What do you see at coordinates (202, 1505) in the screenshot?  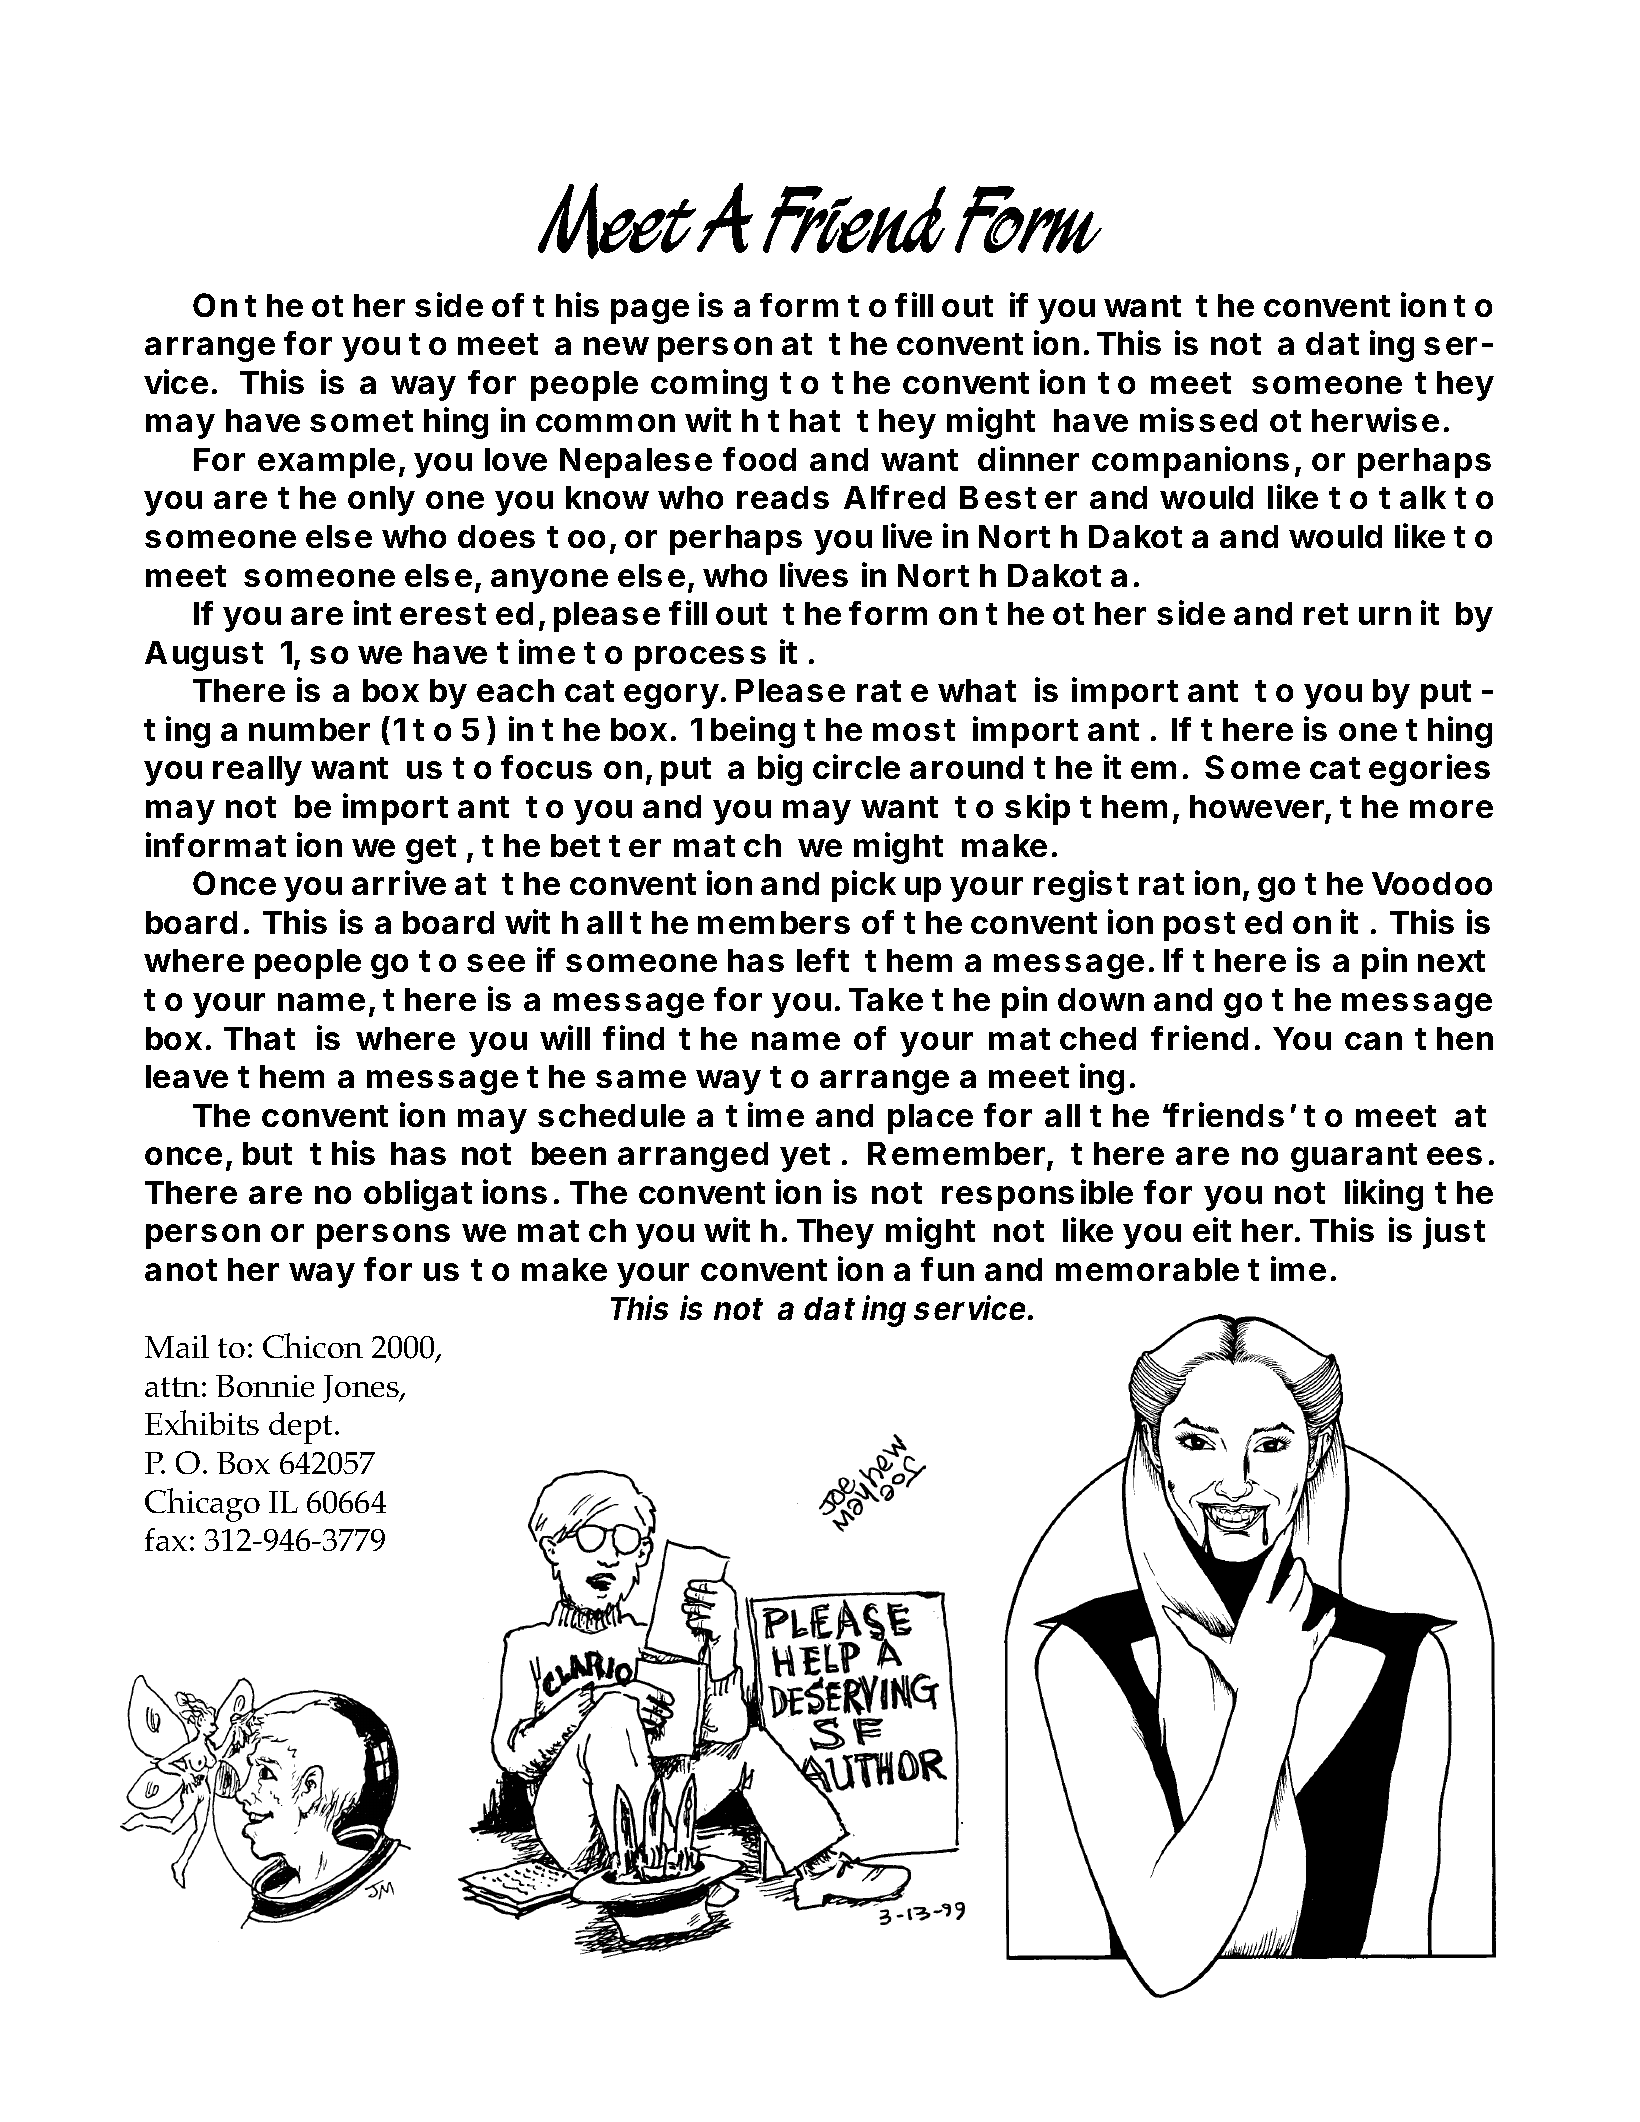 I see `Chicago` at bounding box center [202, 1505].
